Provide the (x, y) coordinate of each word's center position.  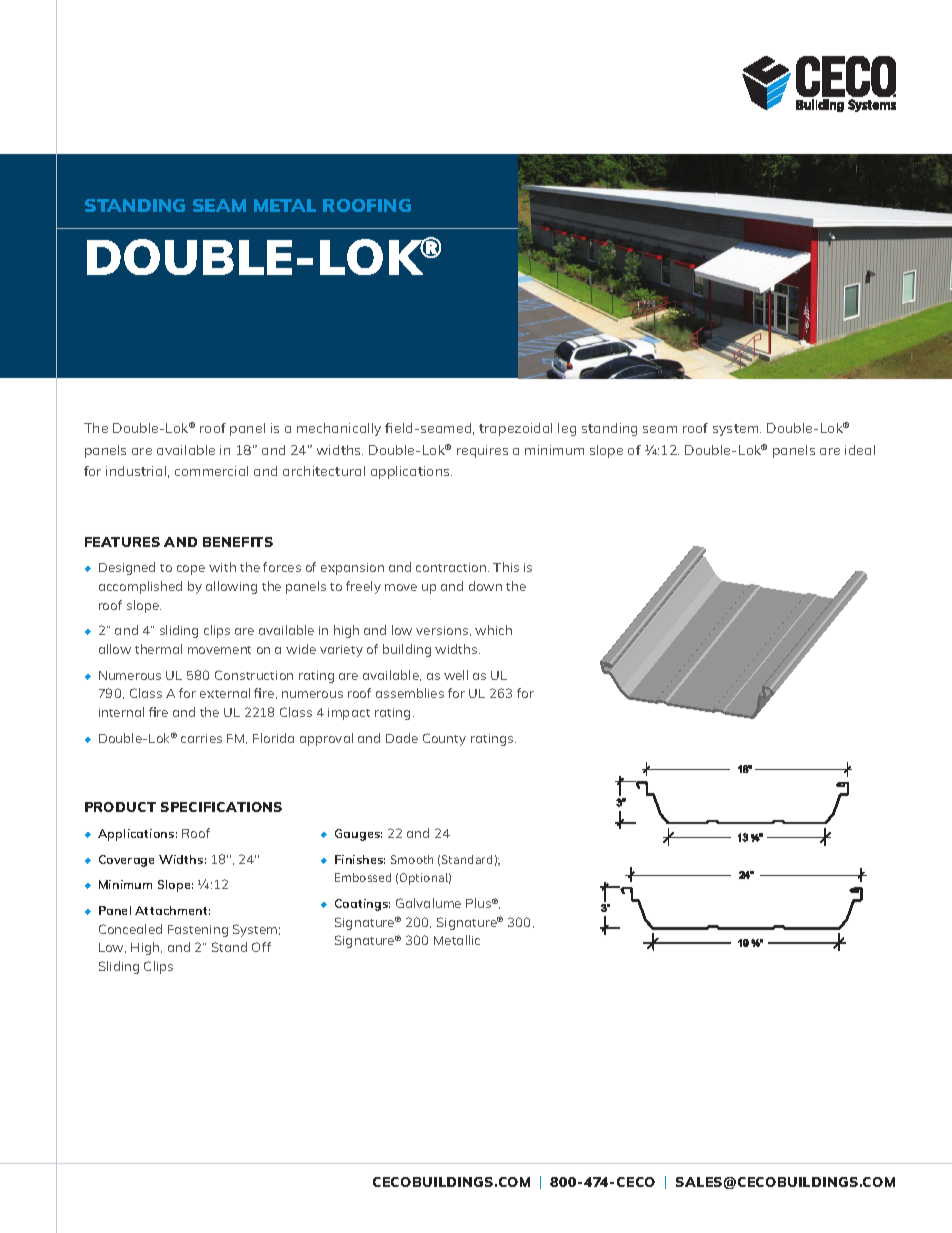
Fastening (198, 931)
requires (482, 451)
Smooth (412, 859)
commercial (211, 471)
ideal (860, 450)
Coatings (362, 905)
